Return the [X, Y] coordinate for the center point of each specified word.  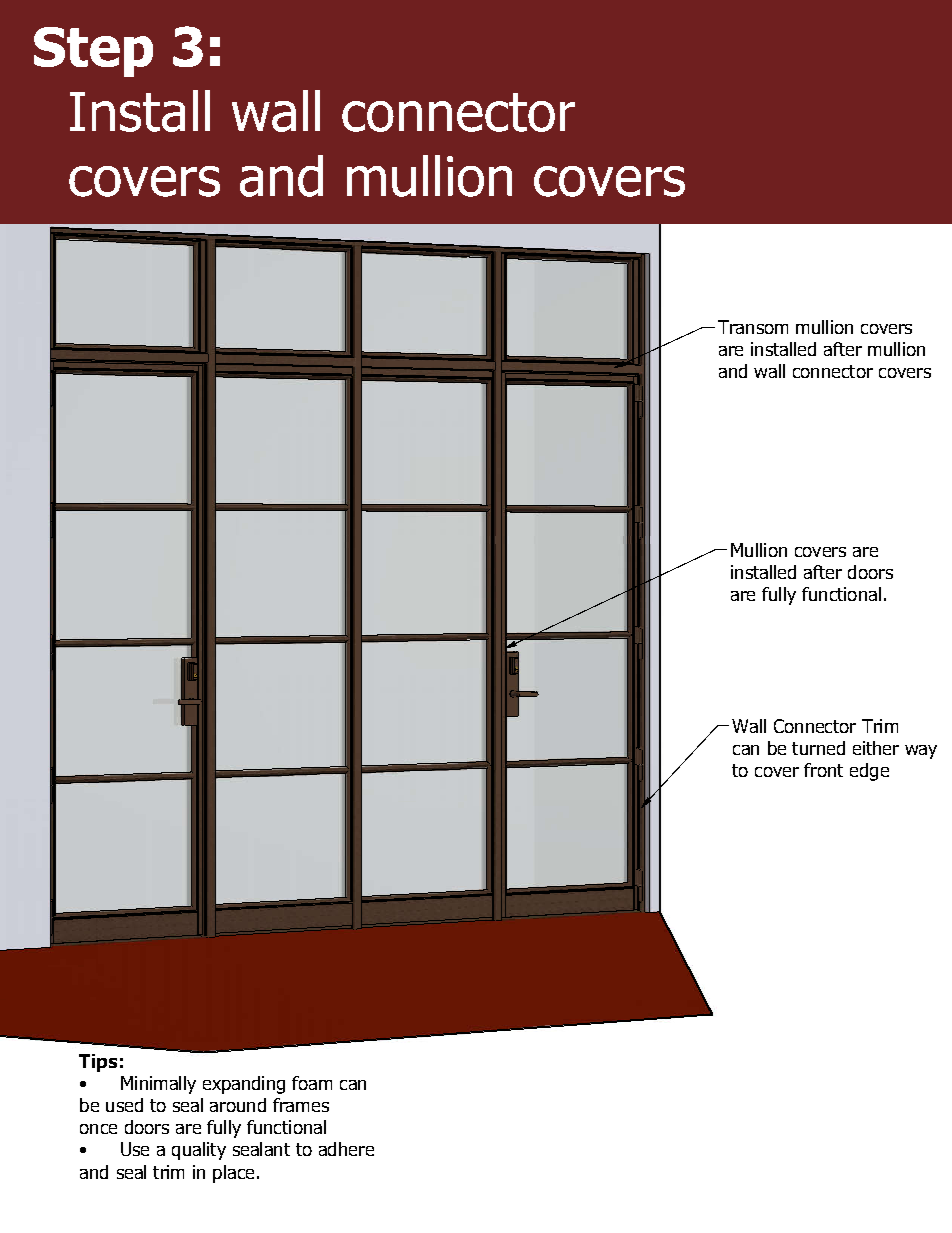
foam [312, 1083]
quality [199, 1151]
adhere [346, 1149]
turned [818, 748]
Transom [753, 327]
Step [93, 52]
